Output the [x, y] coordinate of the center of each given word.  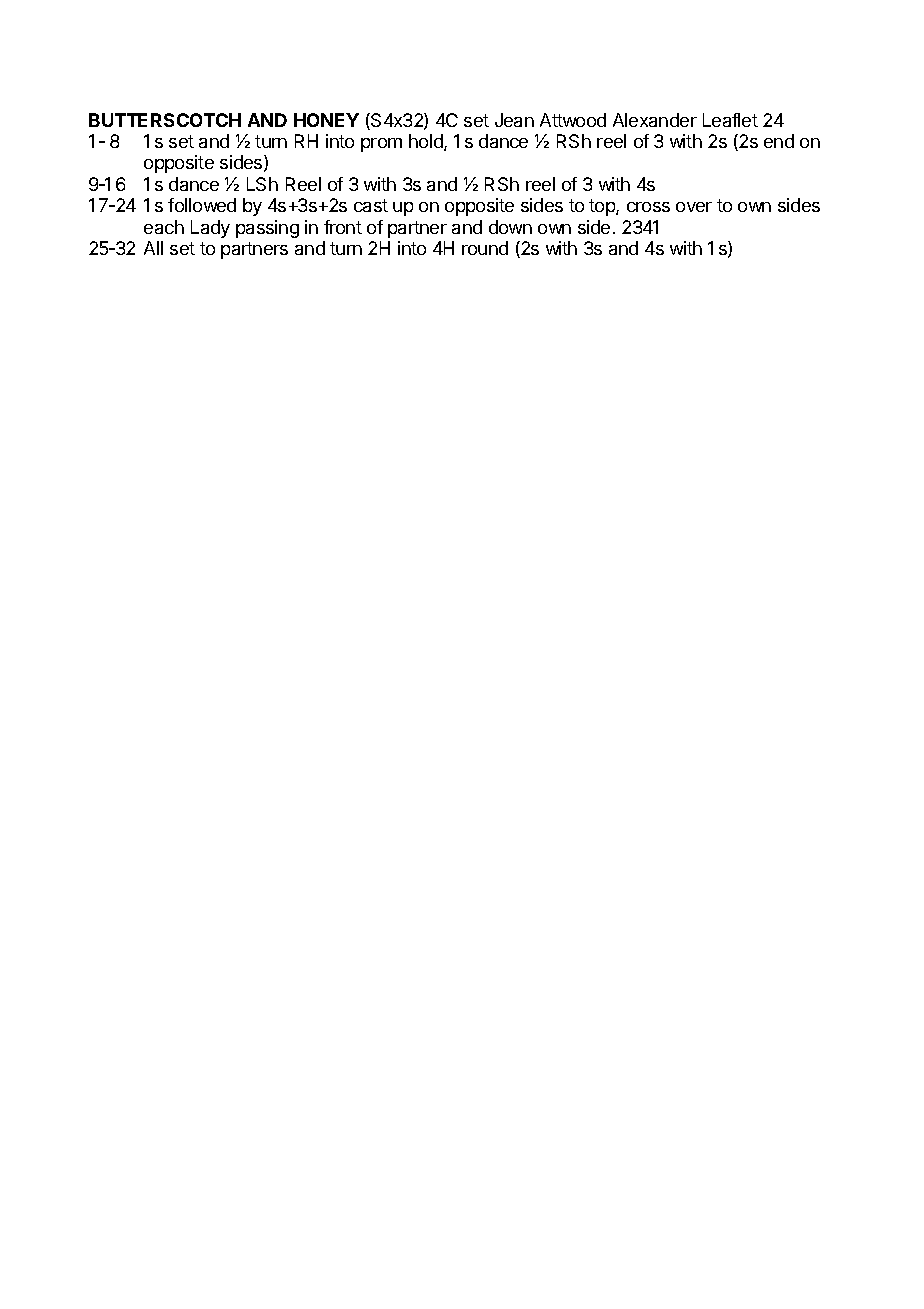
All [153, 248]
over [694, 207]
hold [427, 142]
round [485, 248]
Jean [514, 120]
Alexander [655, 120]
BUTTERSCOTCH [165, 120]
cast [371, 205]
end [779, 141]
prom [381, 145]
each [164, 227]
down [510, 227]
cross [648, 207]
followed [202, 205]
